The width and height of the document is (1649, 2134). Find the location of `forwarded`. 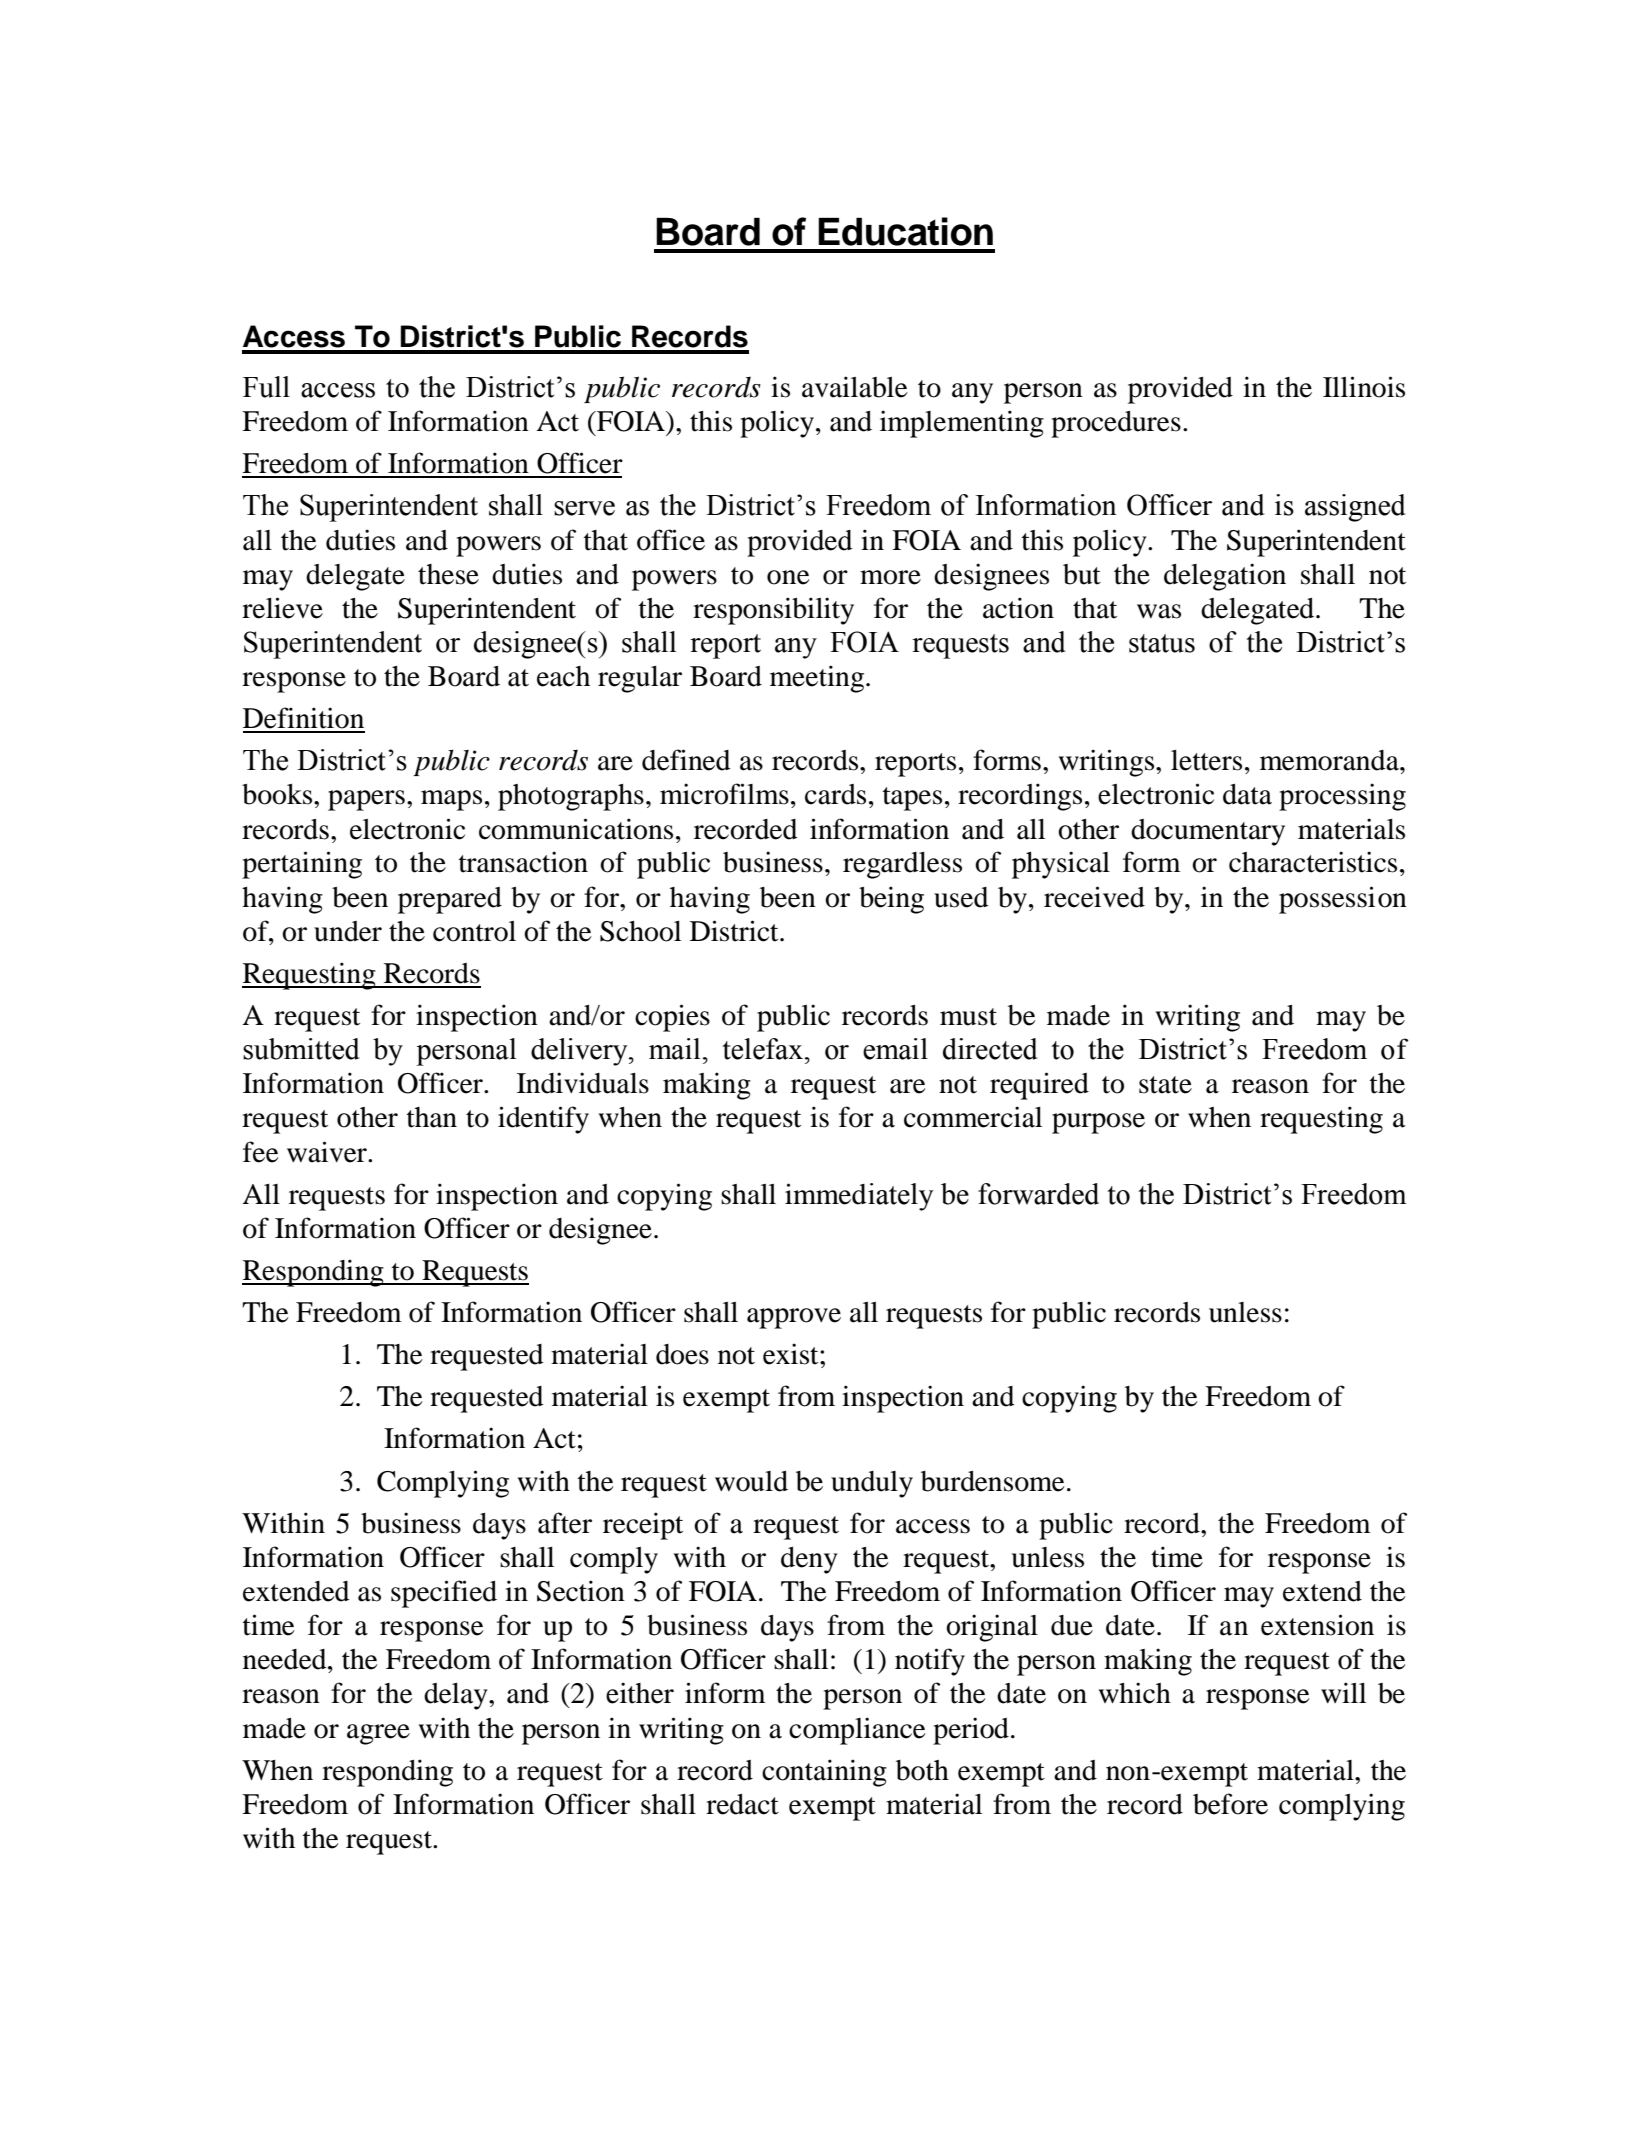

forwarded is located at coordinates (1038, 1194).
